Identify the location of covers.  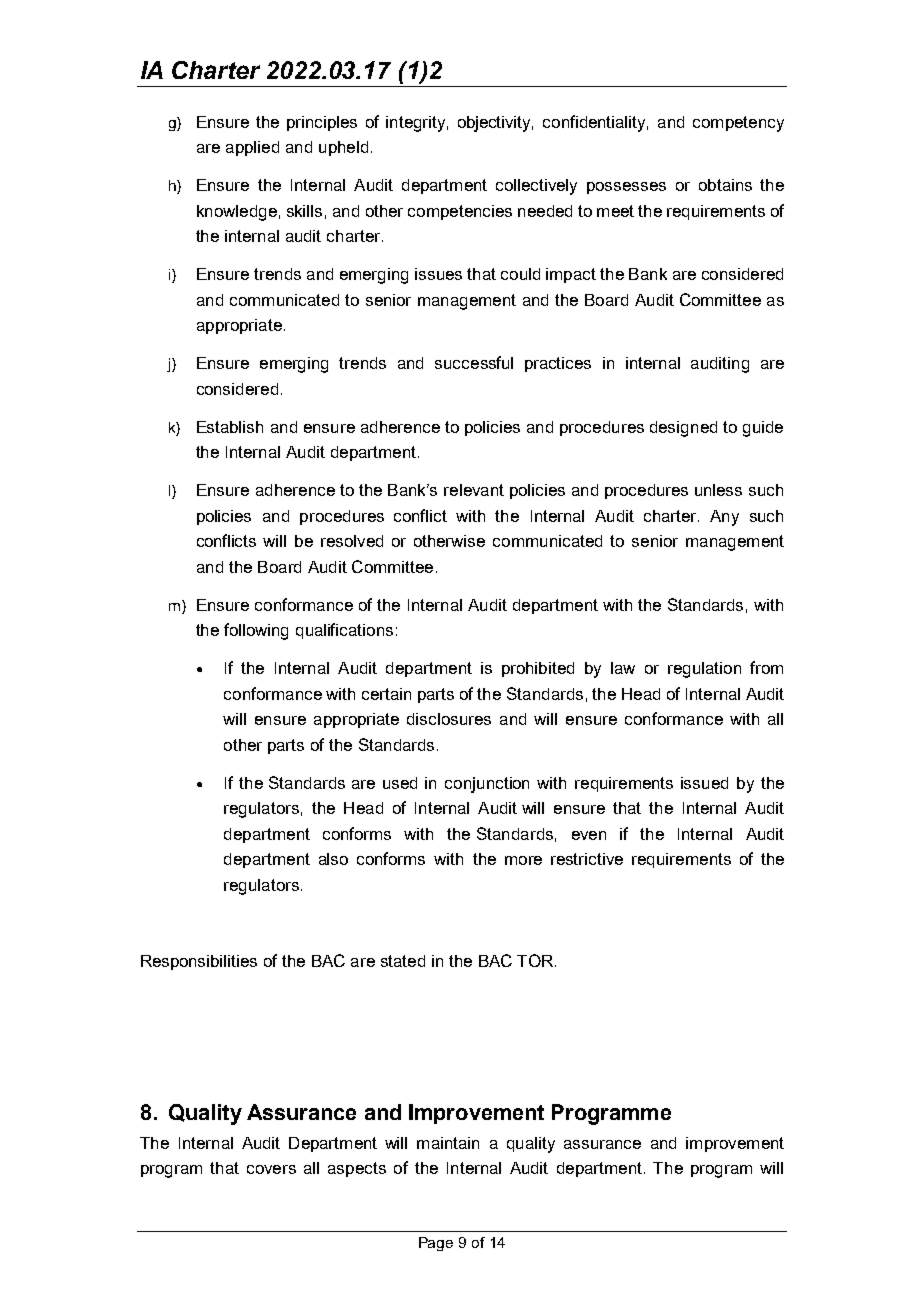
(271, 1169).
